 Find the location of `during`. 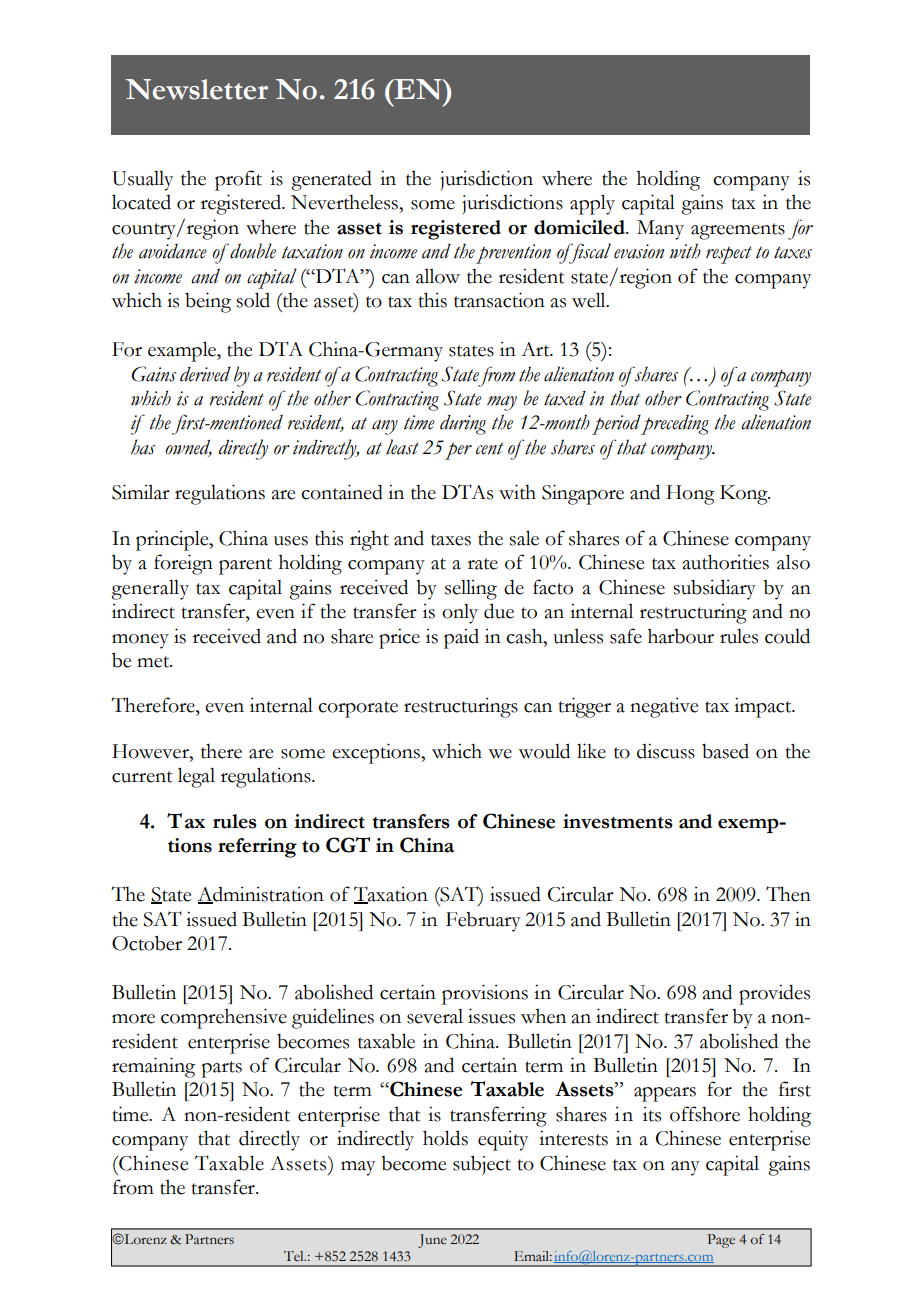

during is located at coordinates (463, 425).
